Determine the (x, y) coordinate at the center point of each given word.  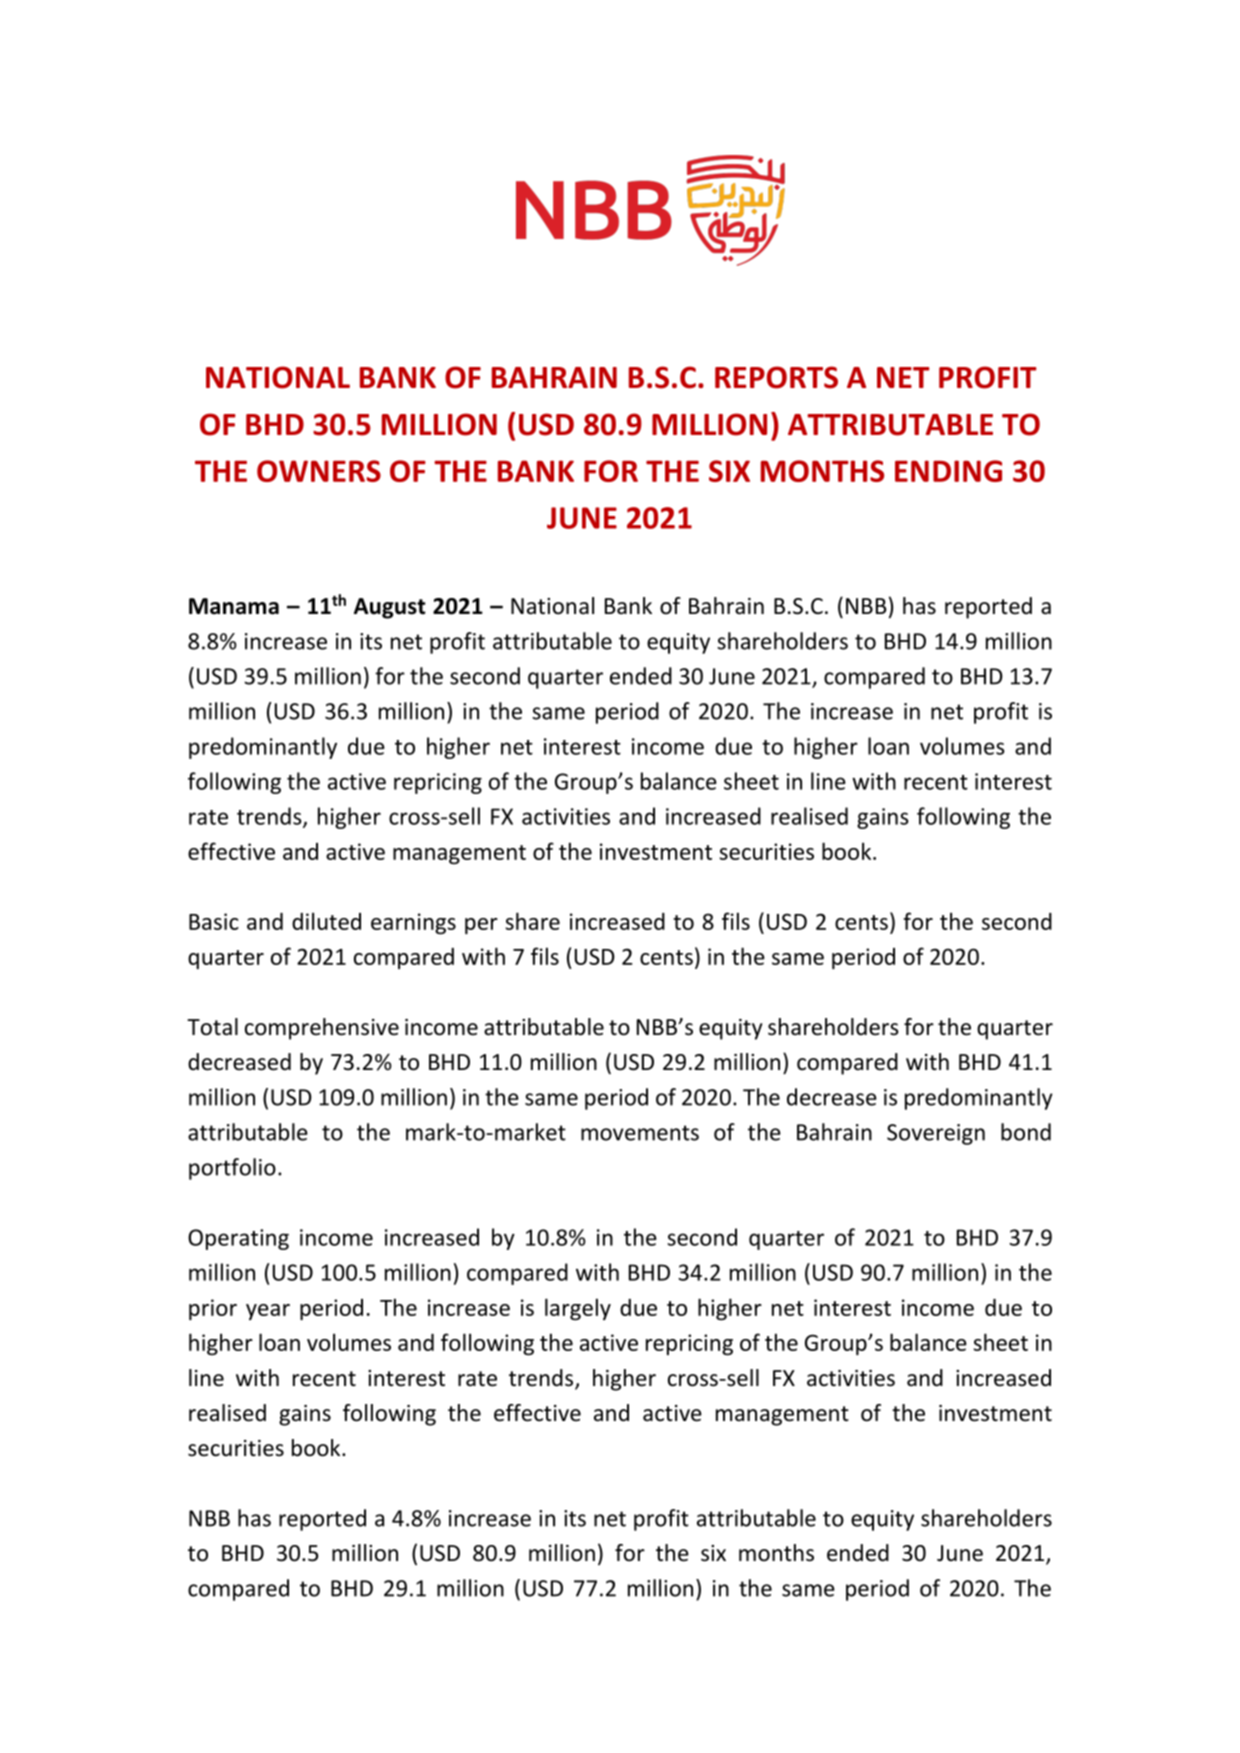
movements (640, 1133)
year (268, 1312)
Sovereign (936, 1134)
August (390, 608)
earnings (413, 924)
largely (578, 1309)
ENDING (948, 471)
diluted (326, 921)
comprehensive (322, 1029)
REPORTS (776, 377)
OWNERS (319, 471)
